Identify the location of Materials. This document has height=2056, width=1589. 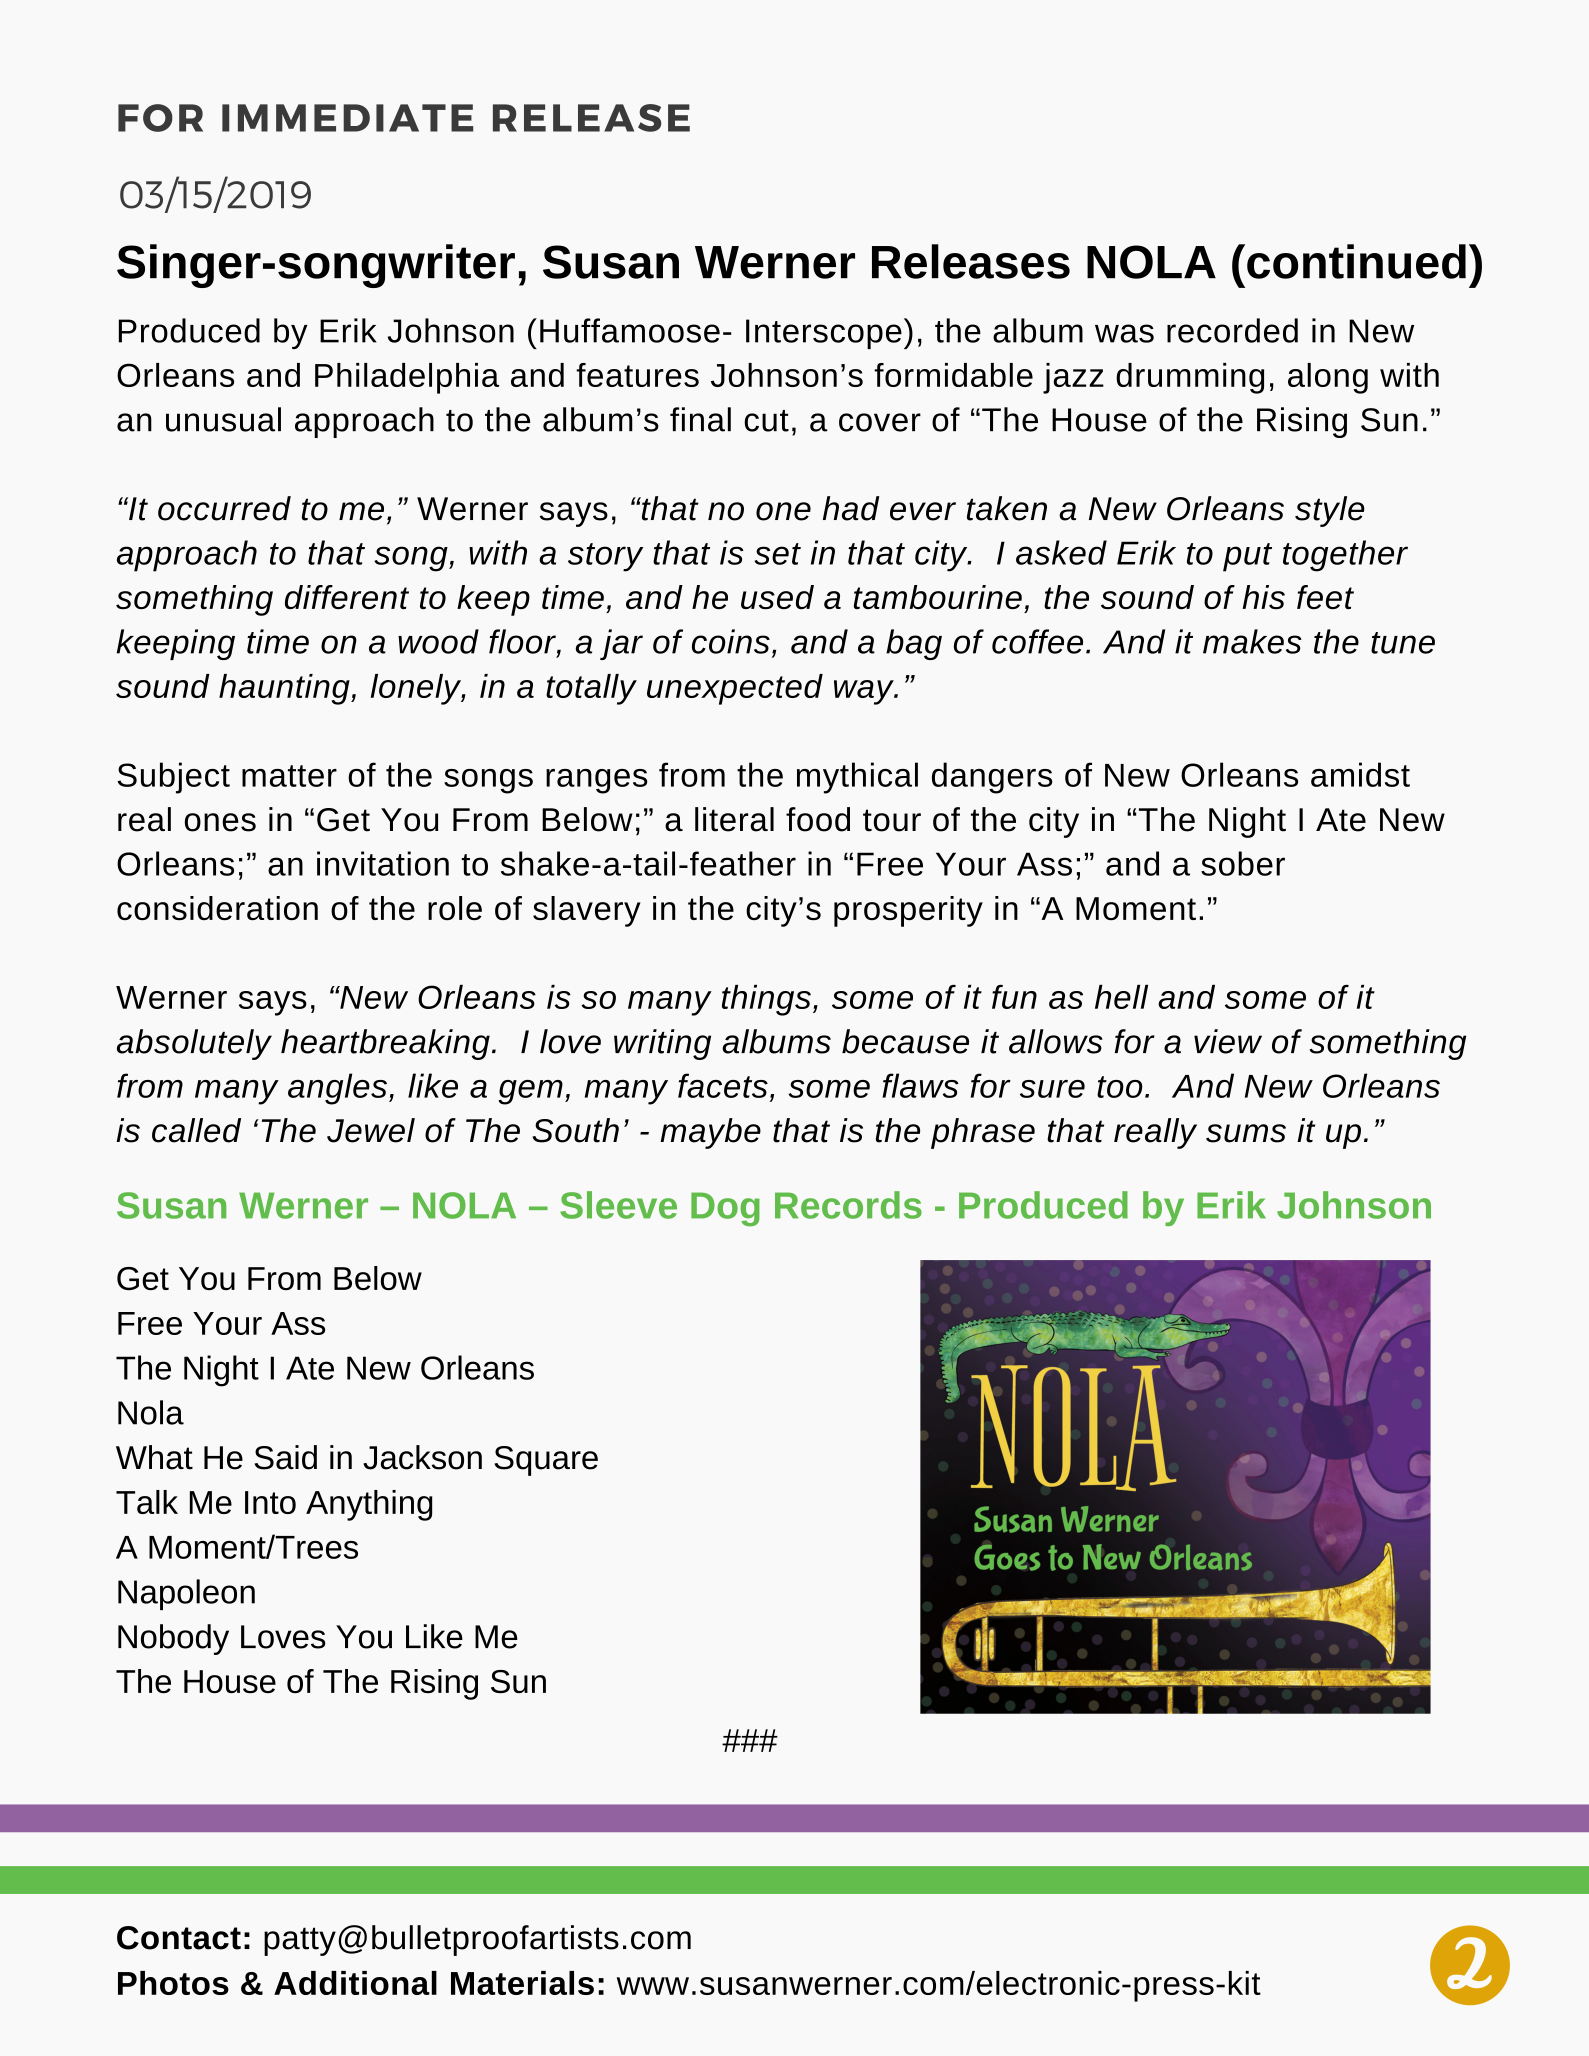
(522, 1983).
